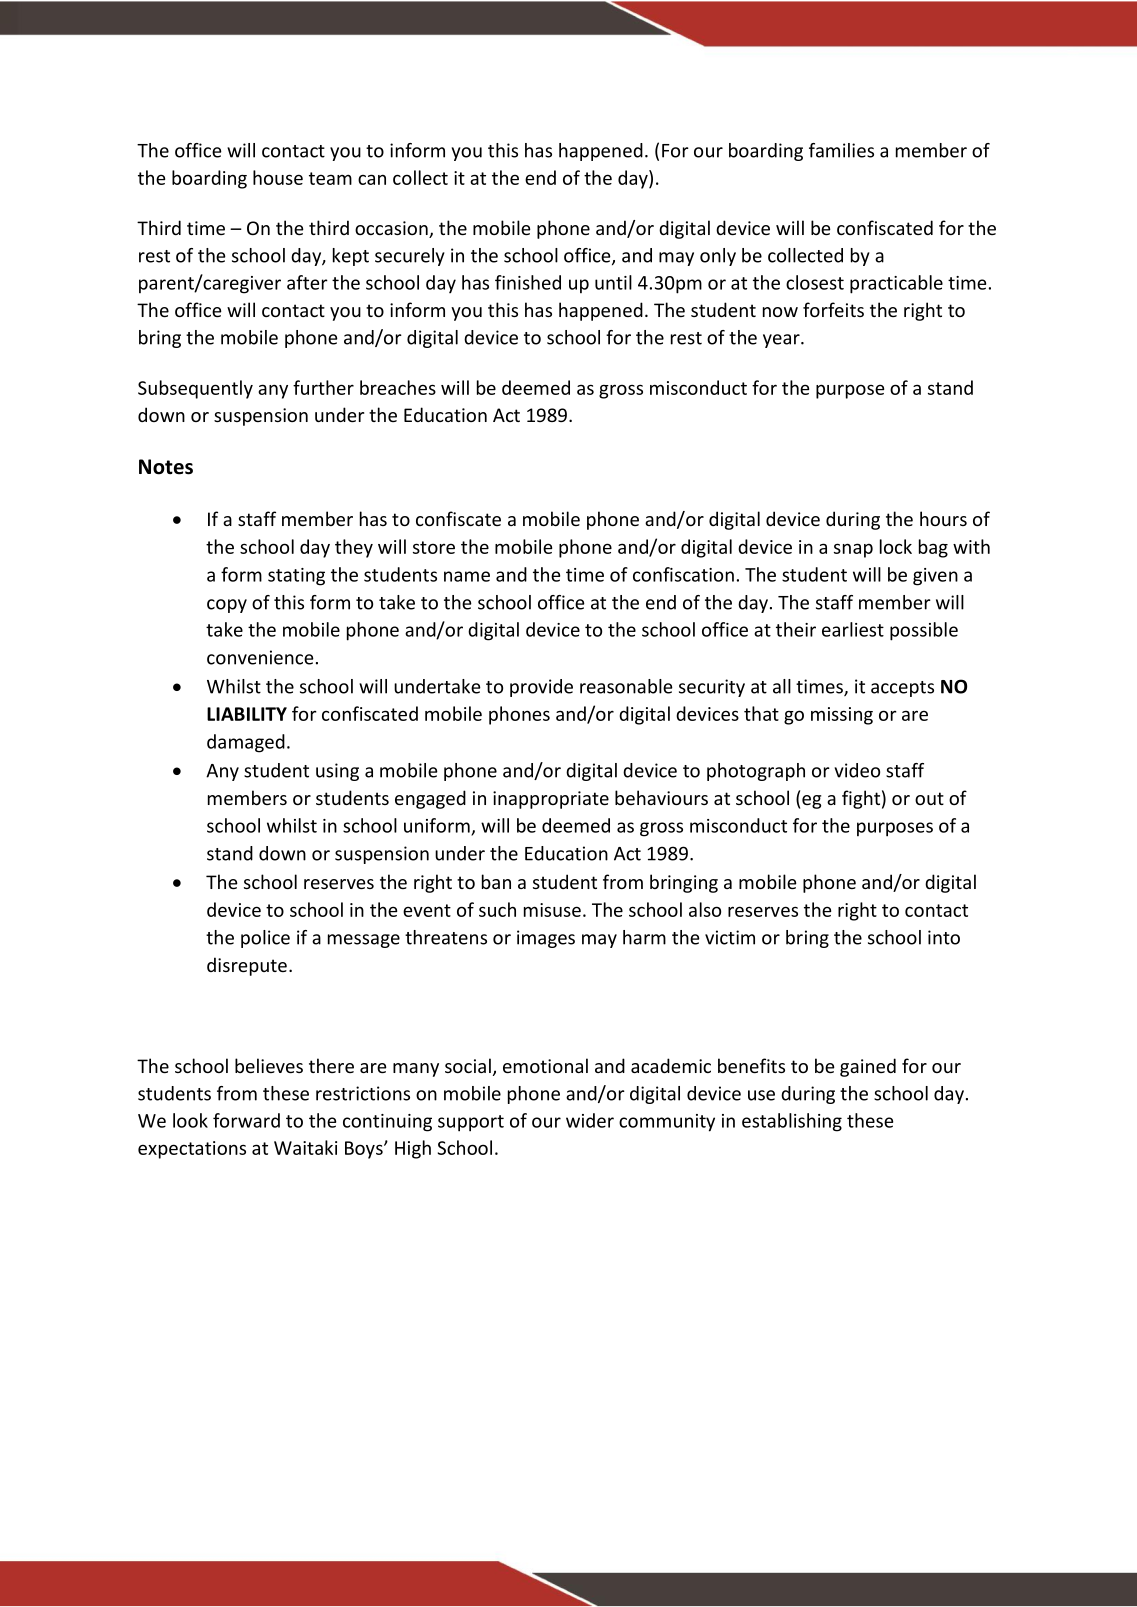 The height and width of the page is (1607, 1137). Describe the element at coordinates (467, 576) in the page. I see `name` at that location.
